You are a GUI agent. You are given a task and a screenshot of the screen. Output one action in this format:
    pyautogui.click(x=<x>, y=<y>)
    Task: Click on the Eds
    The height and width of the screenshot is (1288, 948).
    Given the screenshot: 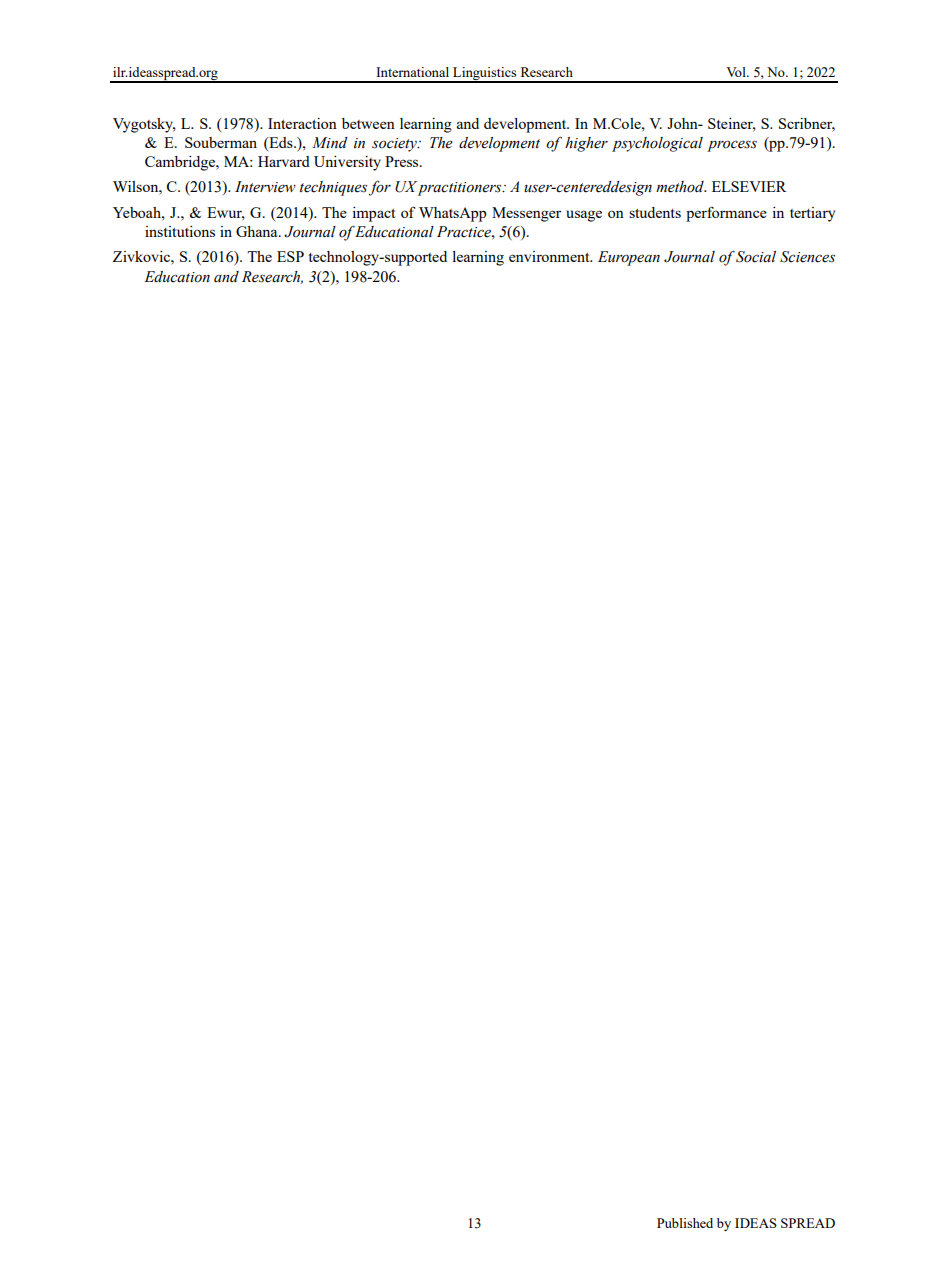 What is the action you would take?
    pyautogui.click(x=281, y=142)
